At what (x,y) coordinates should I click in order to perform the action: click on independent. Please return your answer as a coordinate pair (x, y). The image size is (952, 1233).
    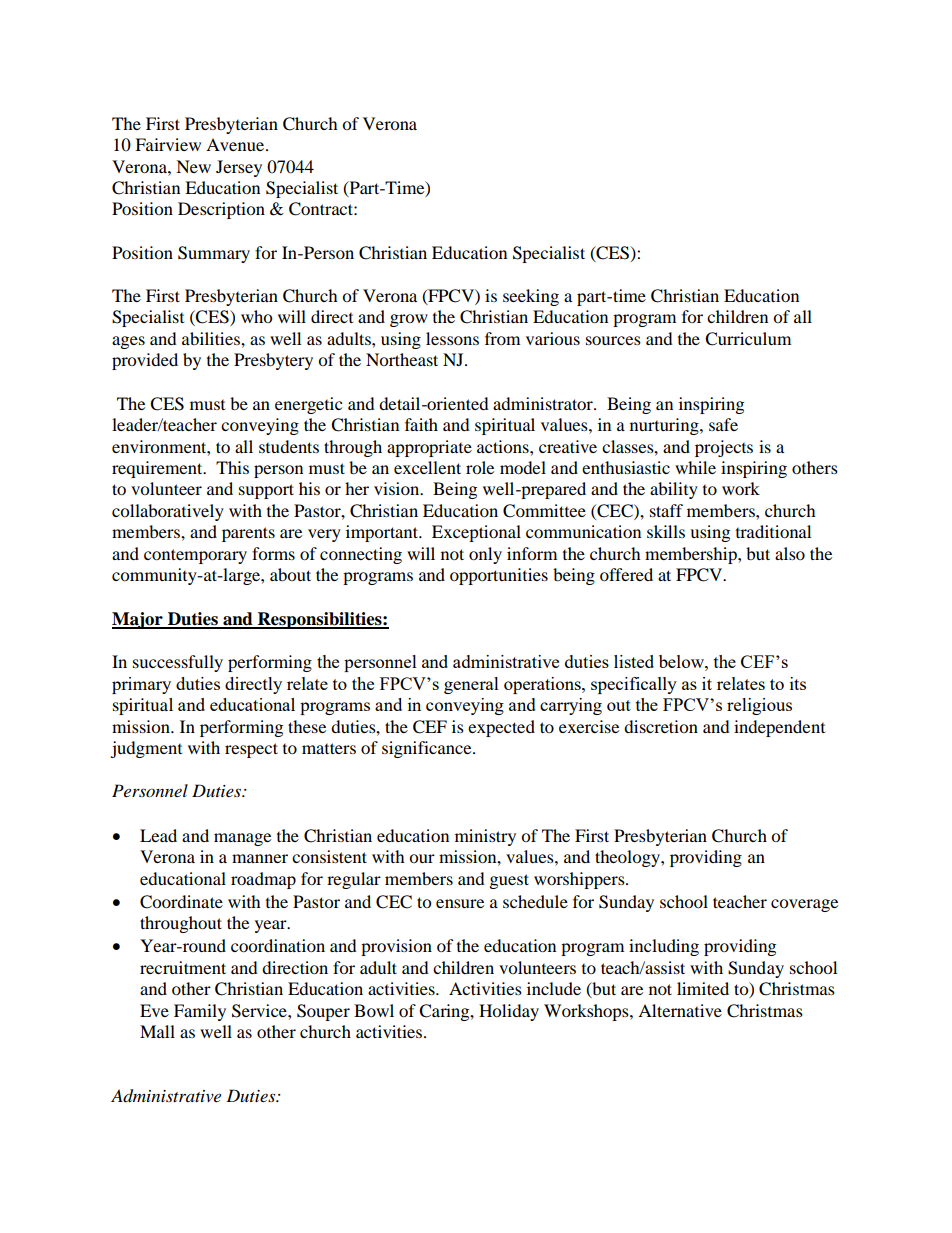
    Looking at the image, I should click on (779, 728).
